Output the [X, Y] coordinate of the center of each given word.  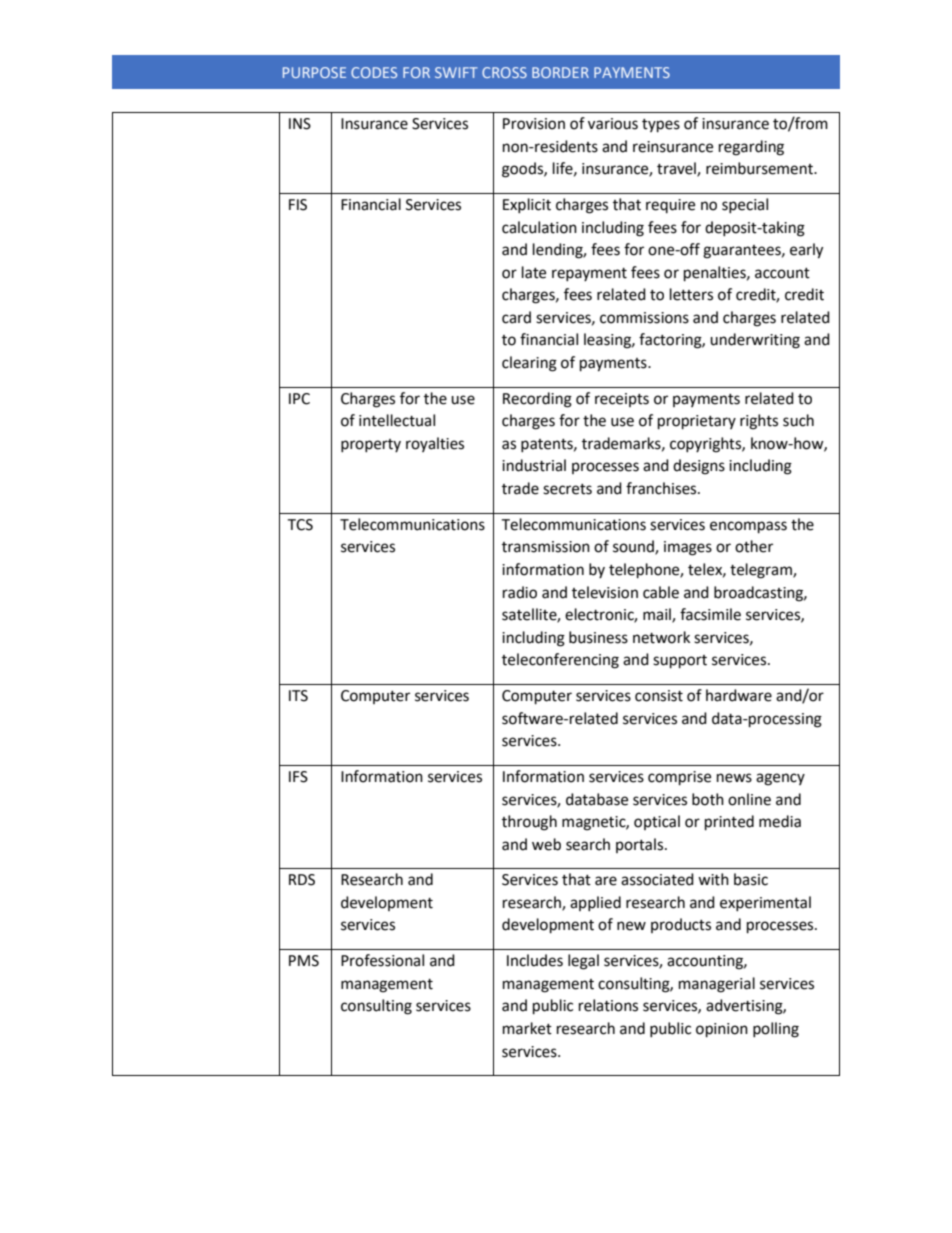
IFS [298, 777]
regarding [751, 148]
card [516, 317]
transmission [546, 547]
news [734, 778]
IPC [299, 399]
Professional [382, 960]
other [754, 546]
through [529, 823]
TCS [300, 525]
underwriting [755, 341]
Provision [534, 124]
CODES [374, 72]
